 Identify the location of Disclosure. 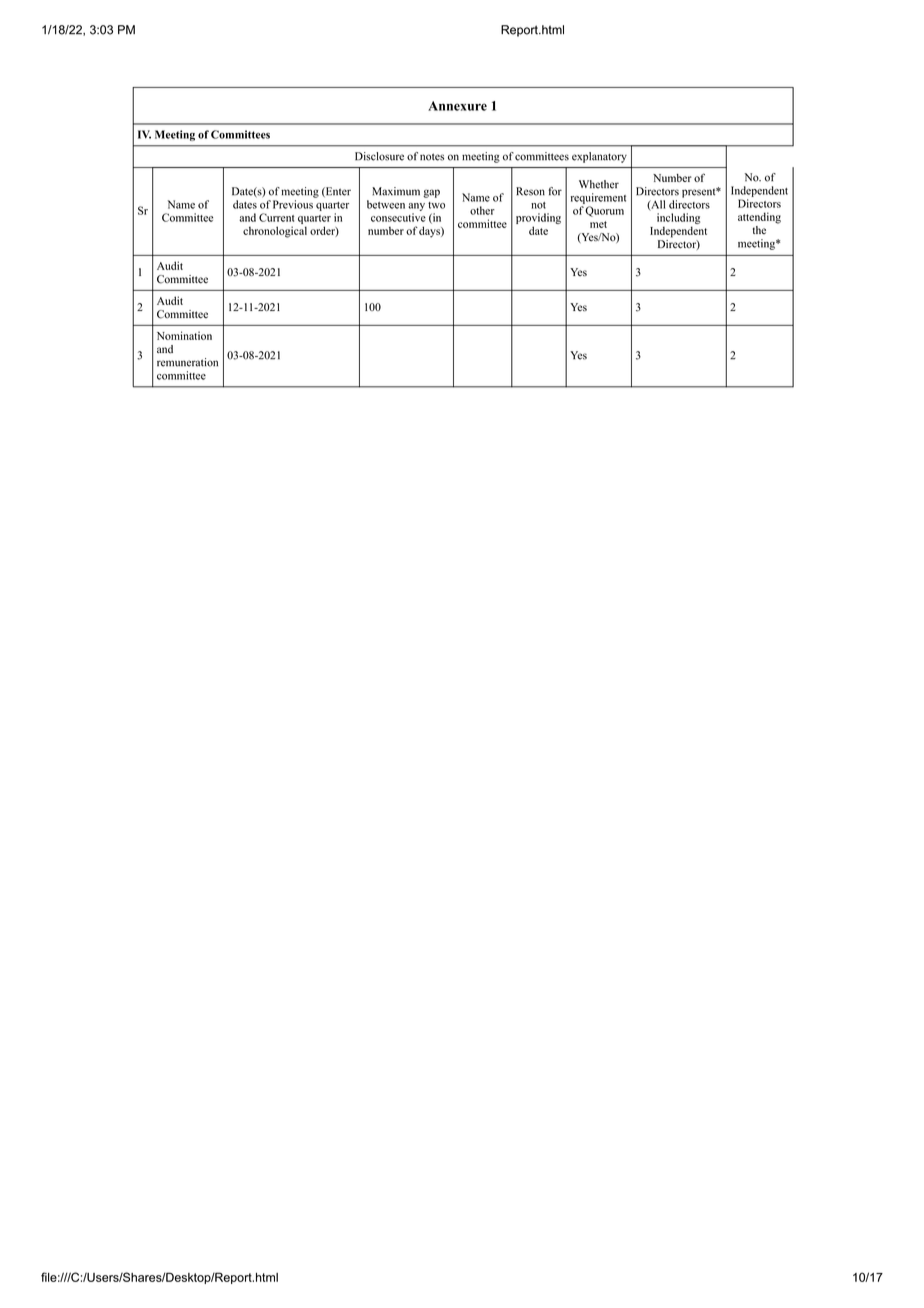
(379, 156).
